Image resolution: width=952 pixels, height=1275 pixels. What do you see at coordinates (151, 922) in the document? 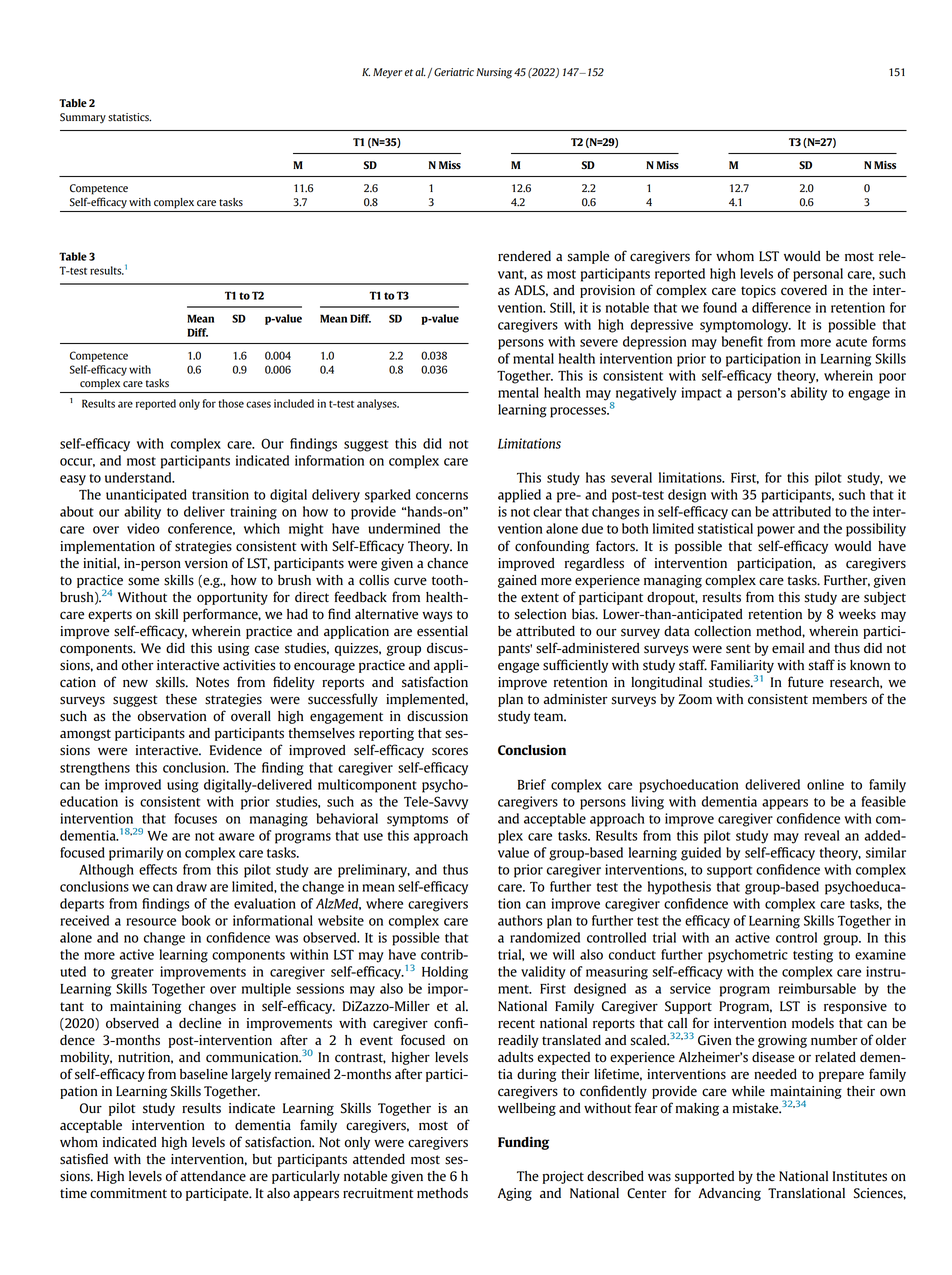
I see `resource` at bounding box center [151, 922].
